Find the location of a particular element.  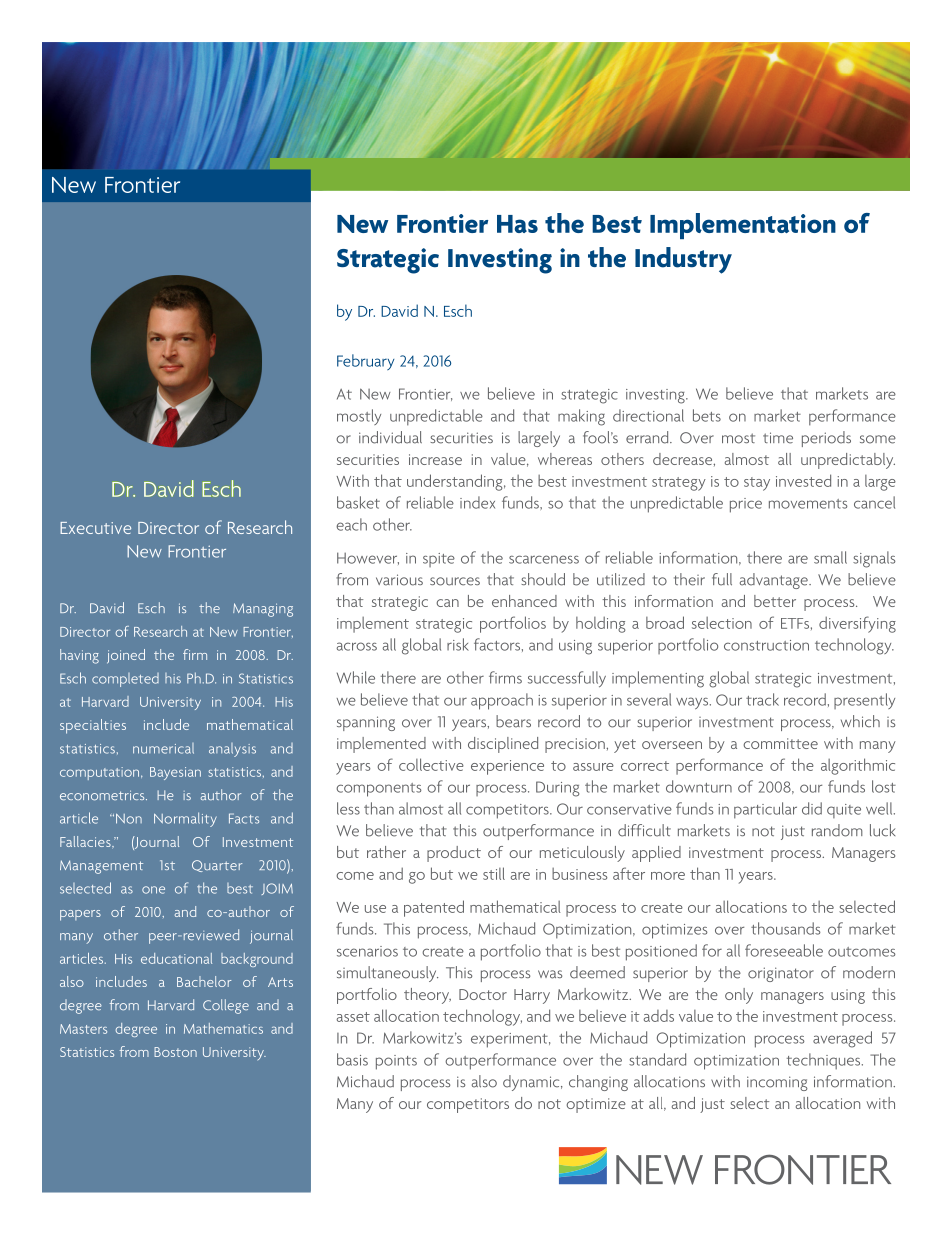

experiment is located at coordinates (510, 1040).
